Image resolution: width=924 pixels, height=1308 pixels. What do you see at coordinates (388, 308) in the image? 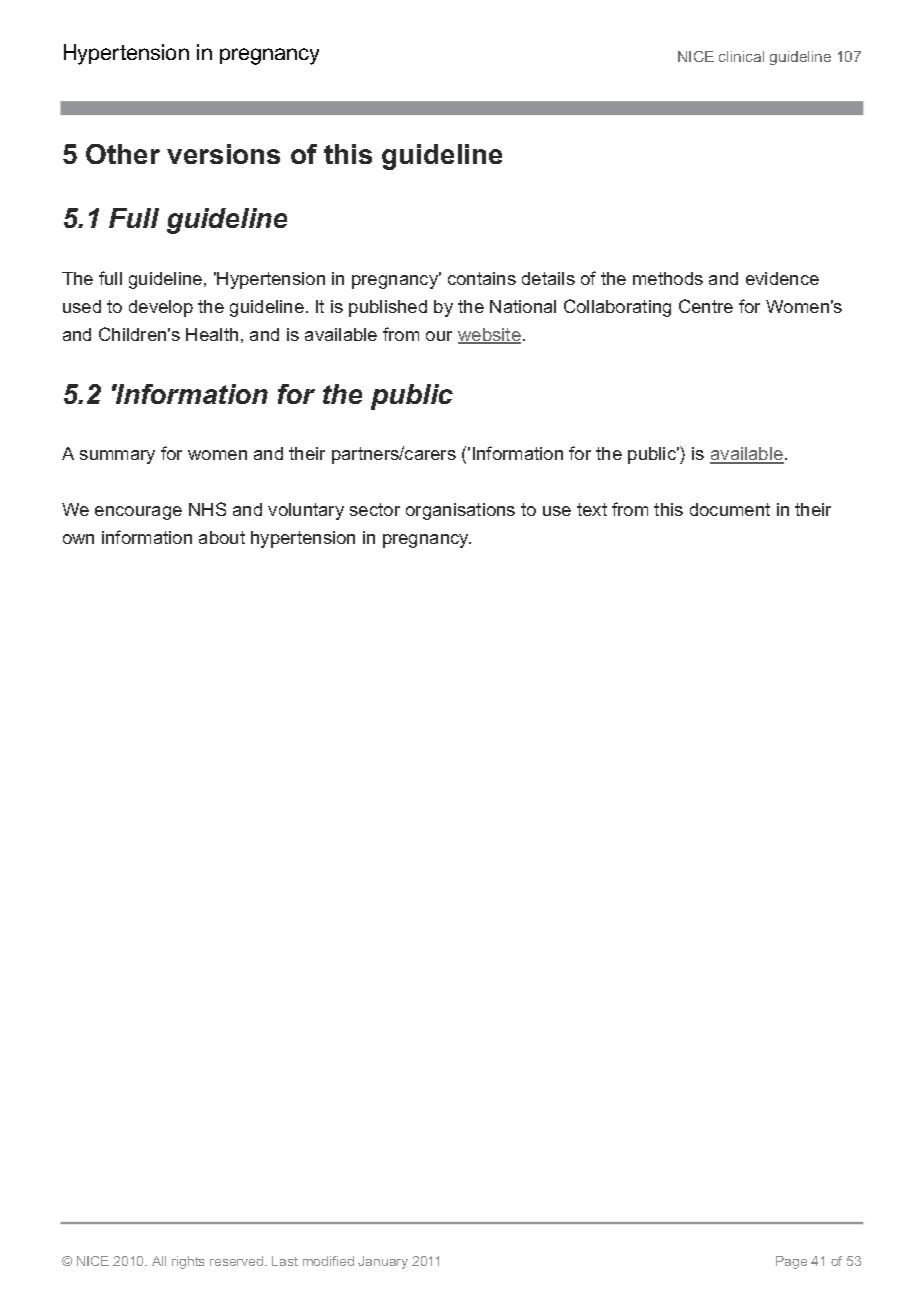
I see `published` at bounding box center [388, 308].
